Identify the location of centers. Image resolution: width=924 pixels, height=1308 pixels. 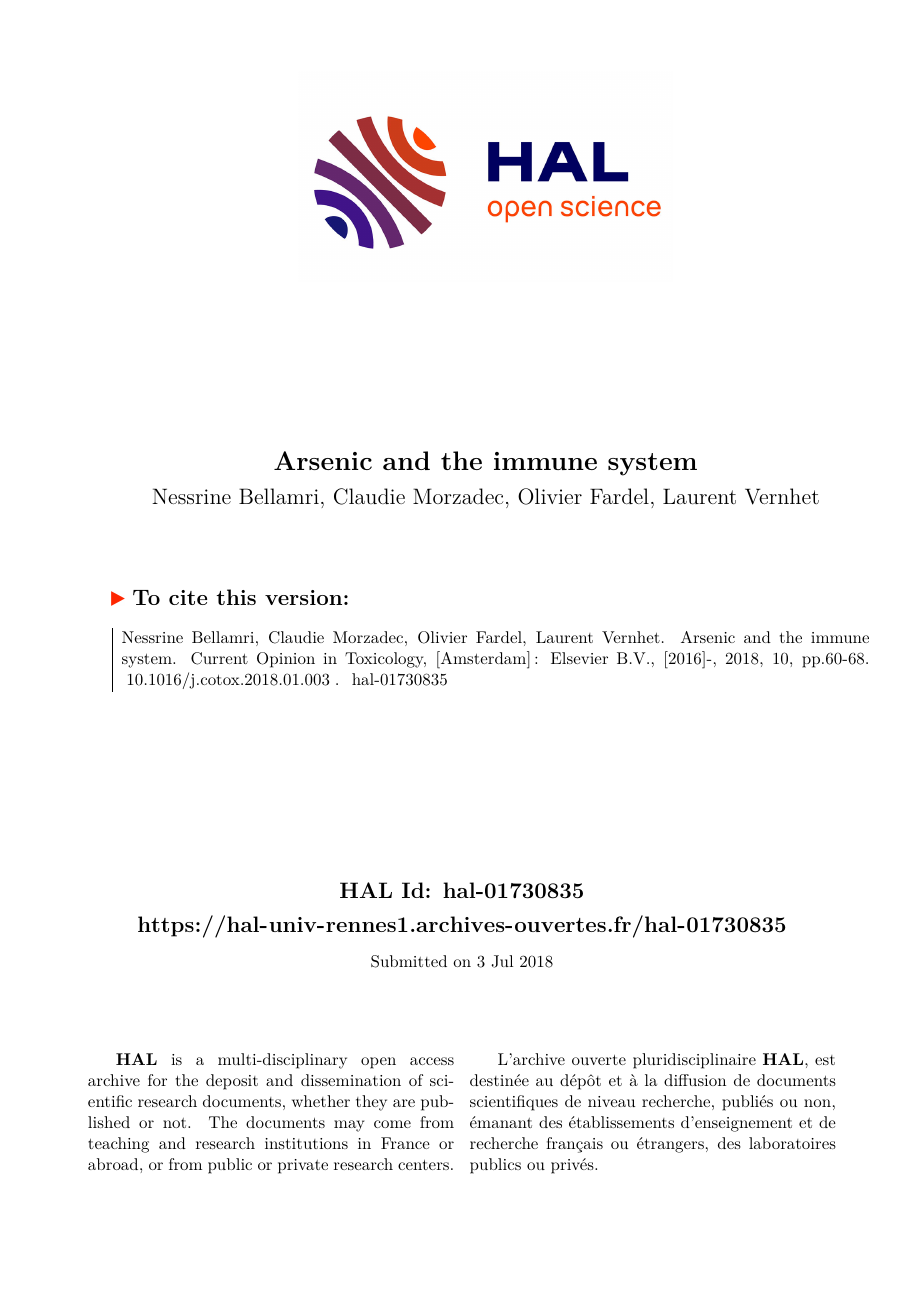
(423, 1165).
